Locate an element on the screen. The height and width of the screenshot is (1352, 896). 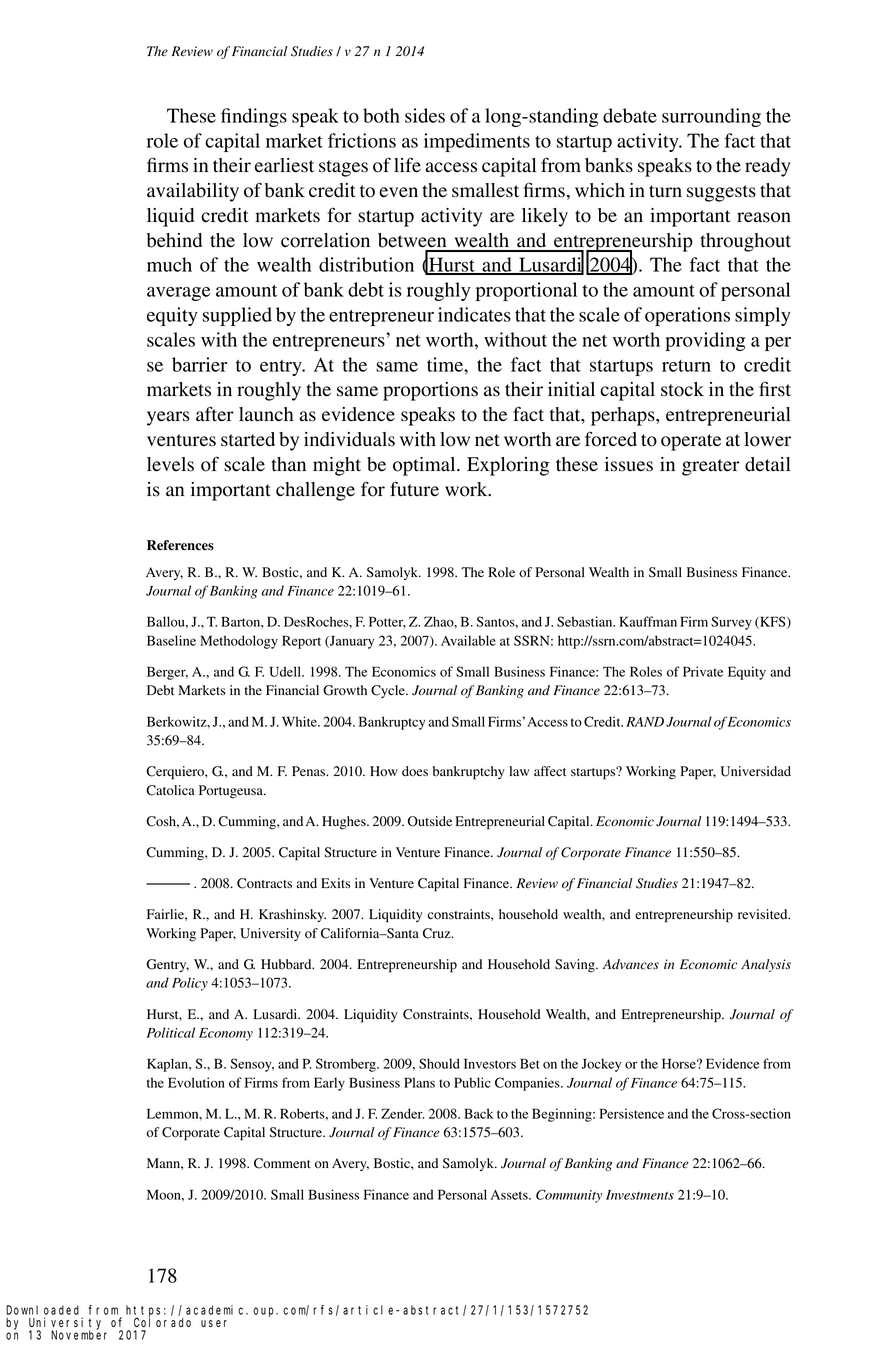
Assets is located at coordinates (510, 1195).
